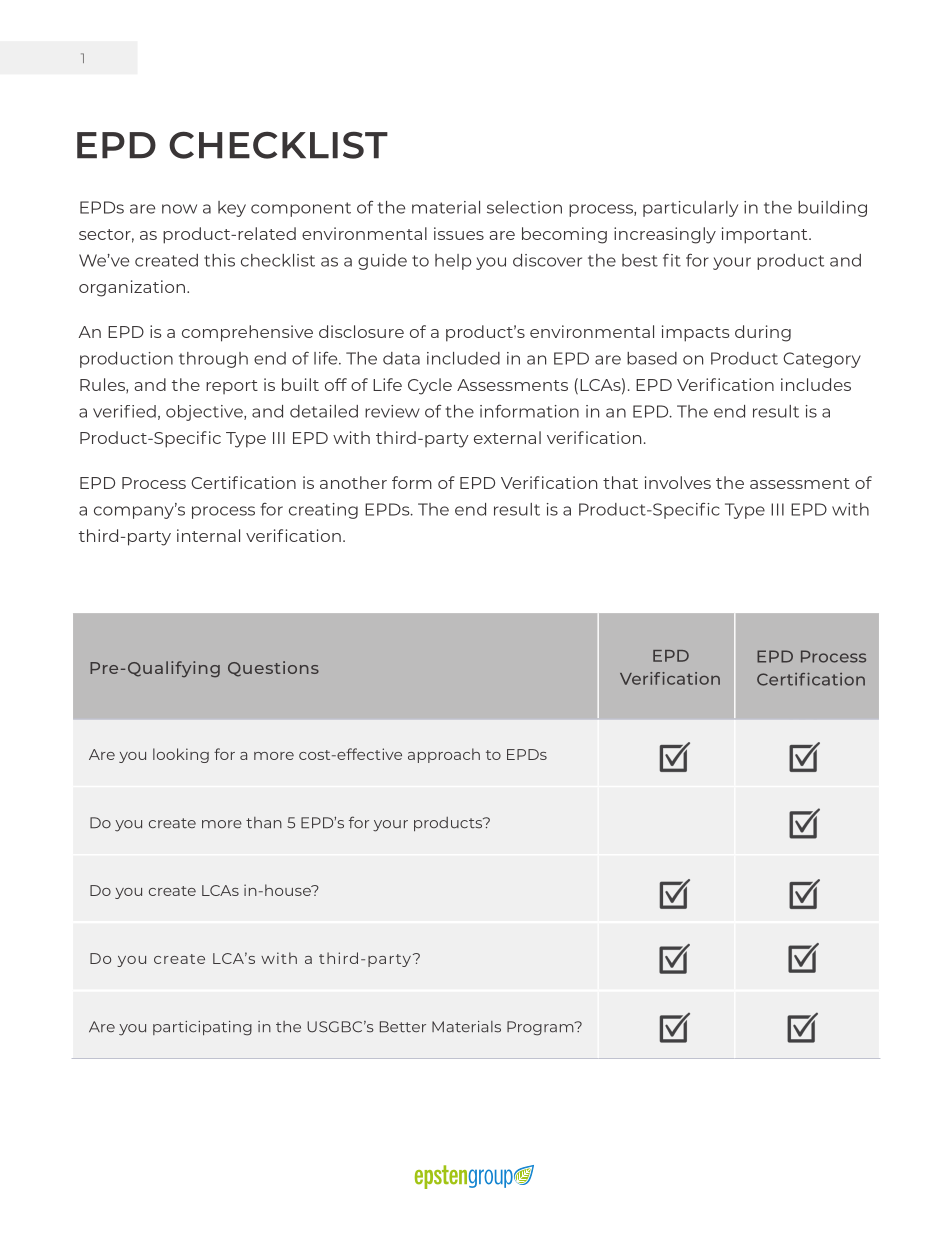 This document has width=952, height=1233. Describe the element at coordinates (202, 1028) in the document. I see `participating` at that location.
